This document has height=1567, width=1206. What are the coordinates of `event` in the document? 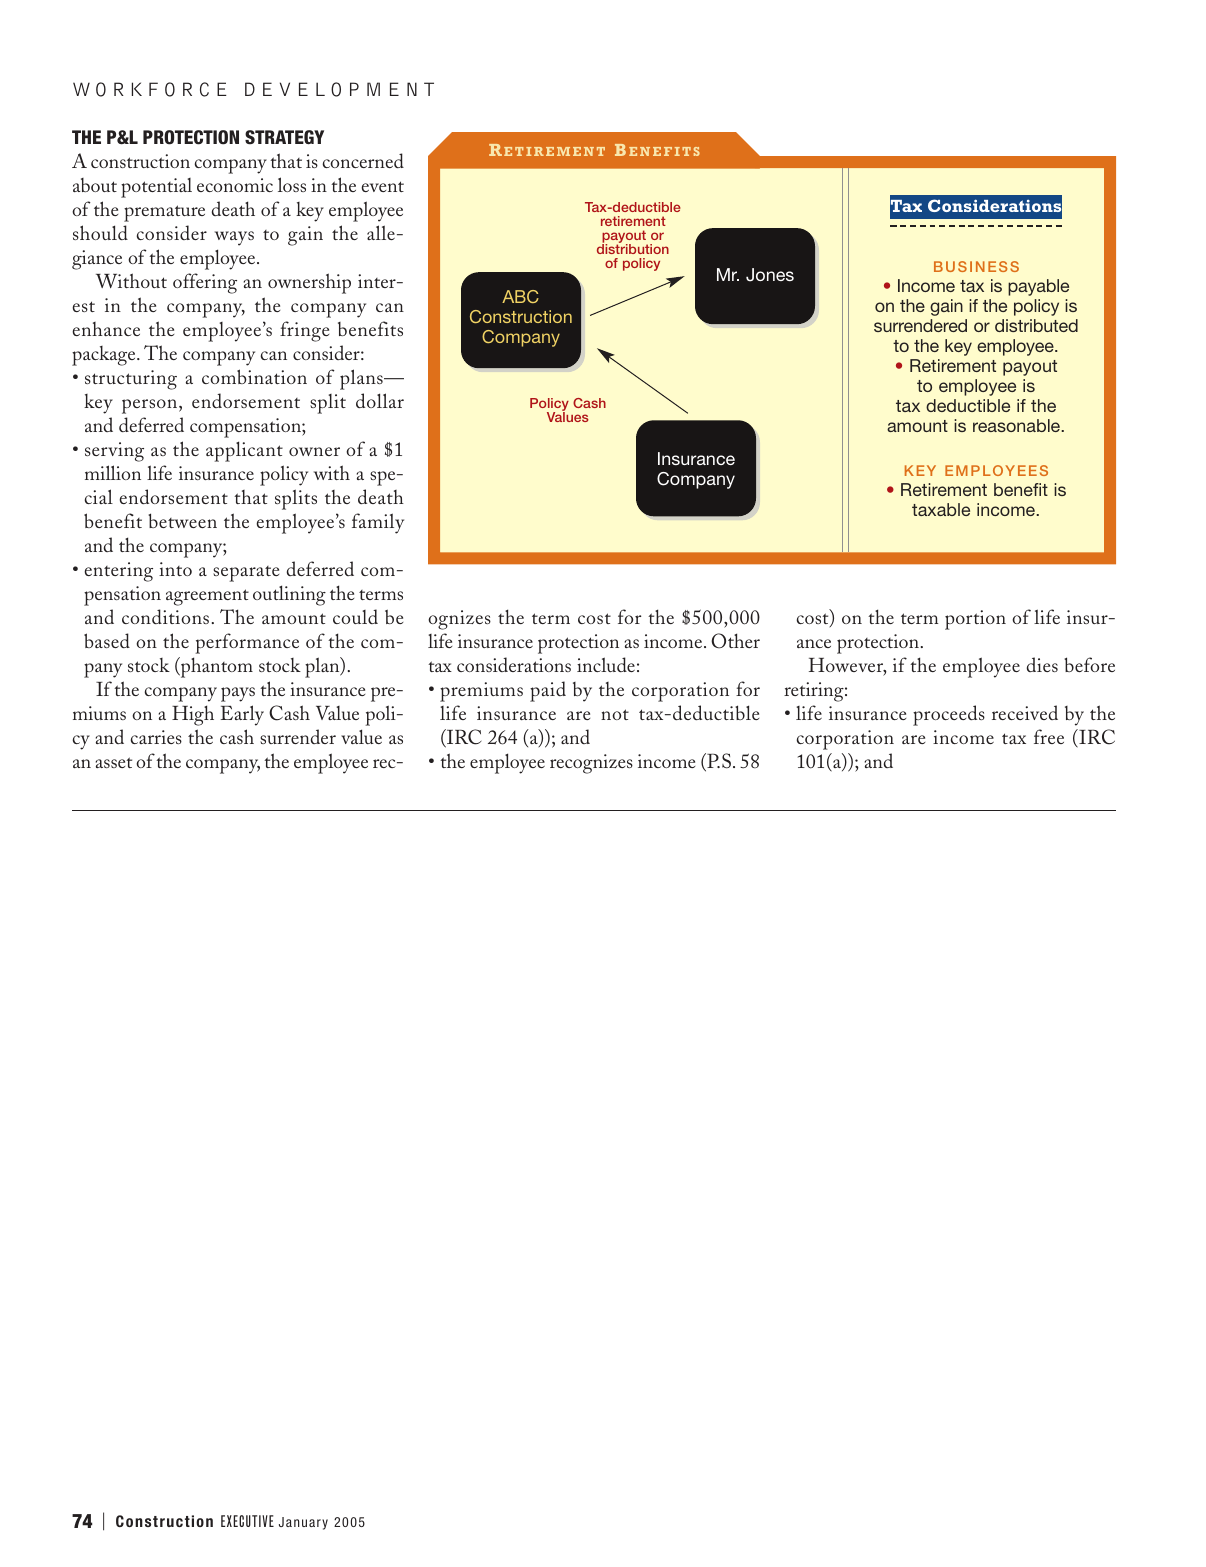 It's located at (382, 186).
